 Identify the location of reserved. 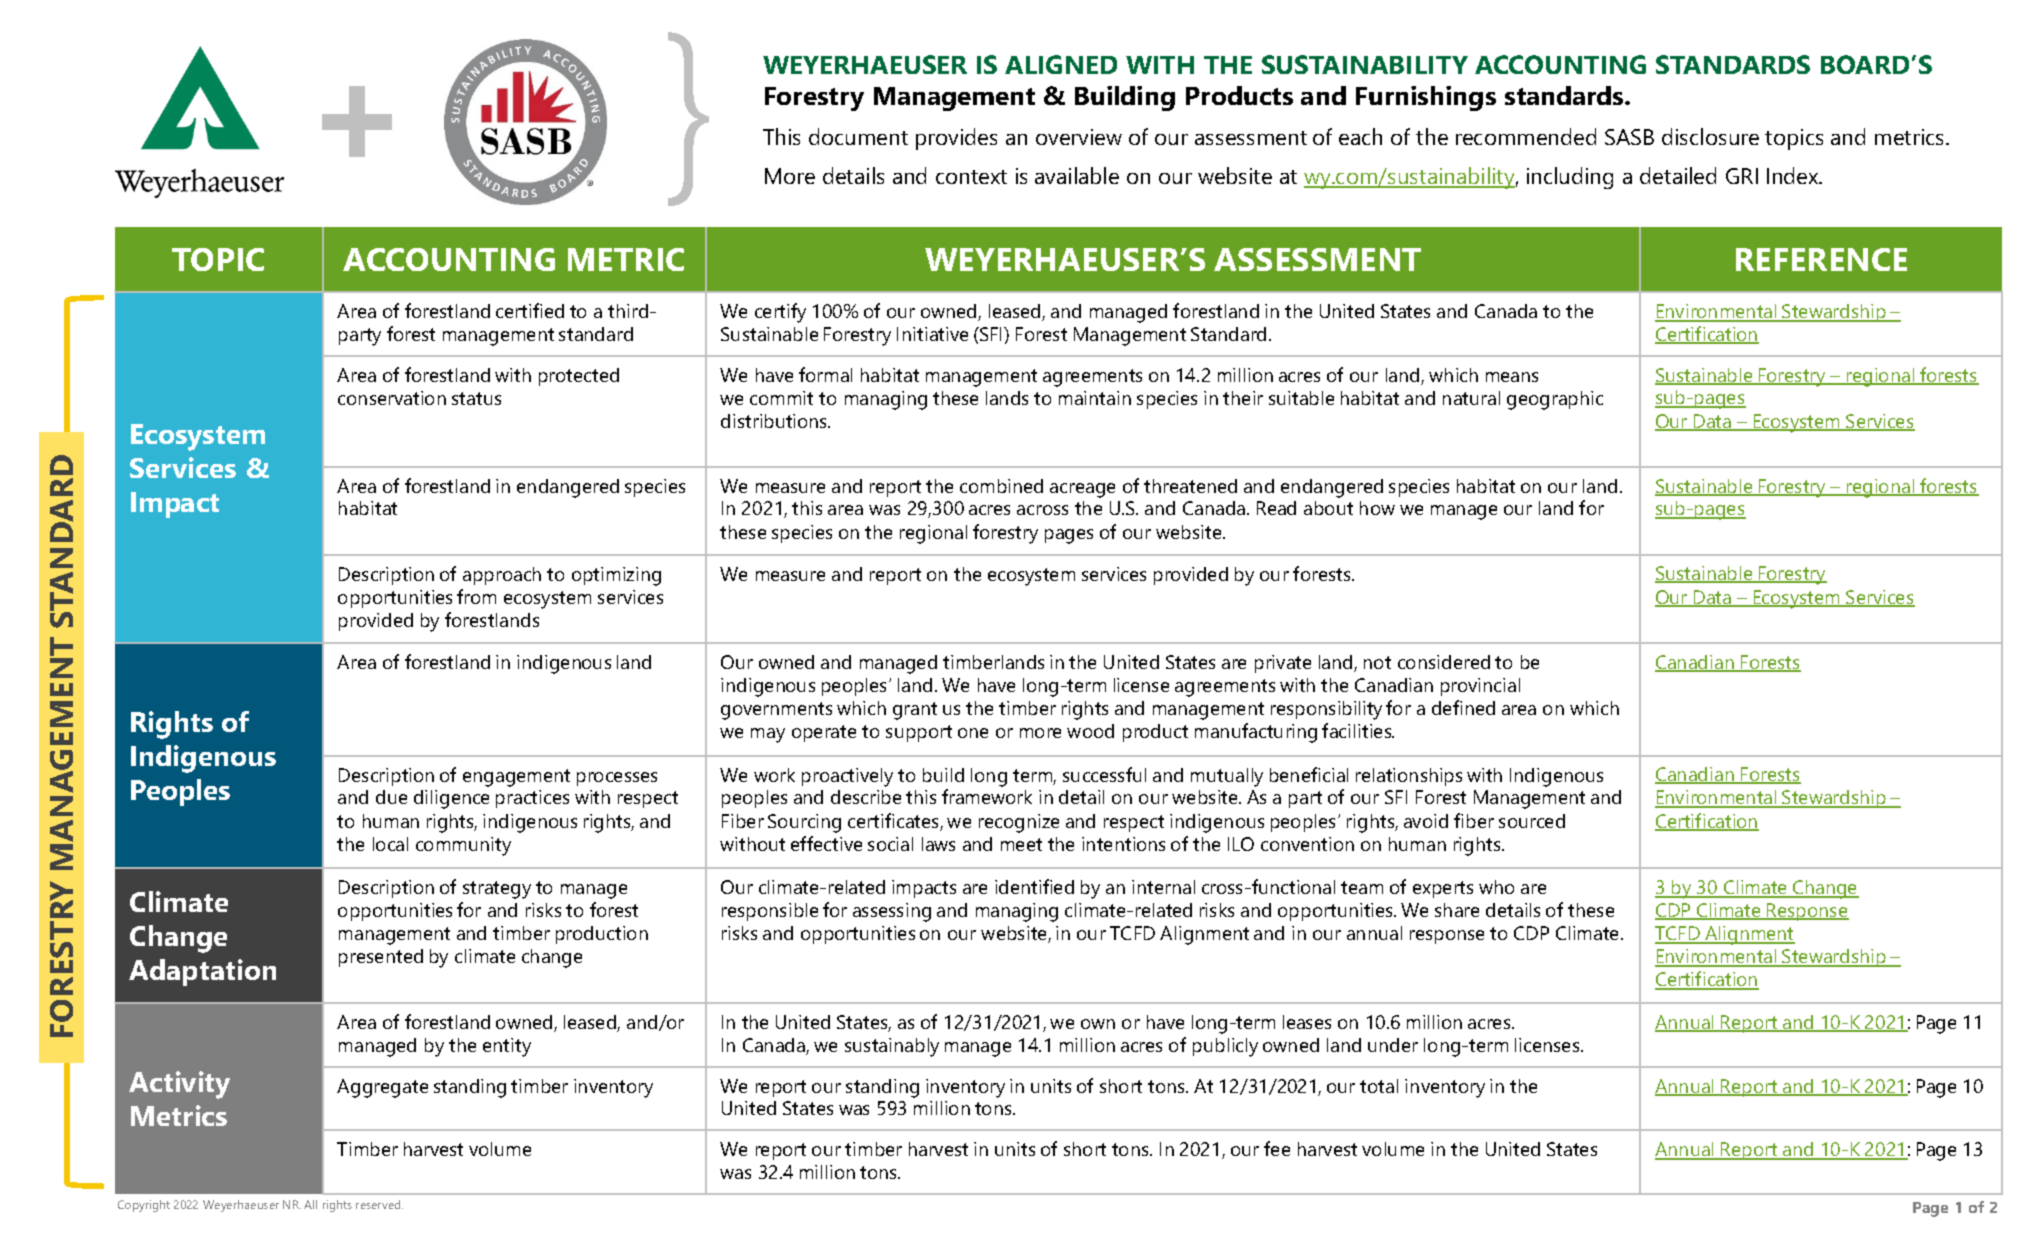
(379, 1204).
